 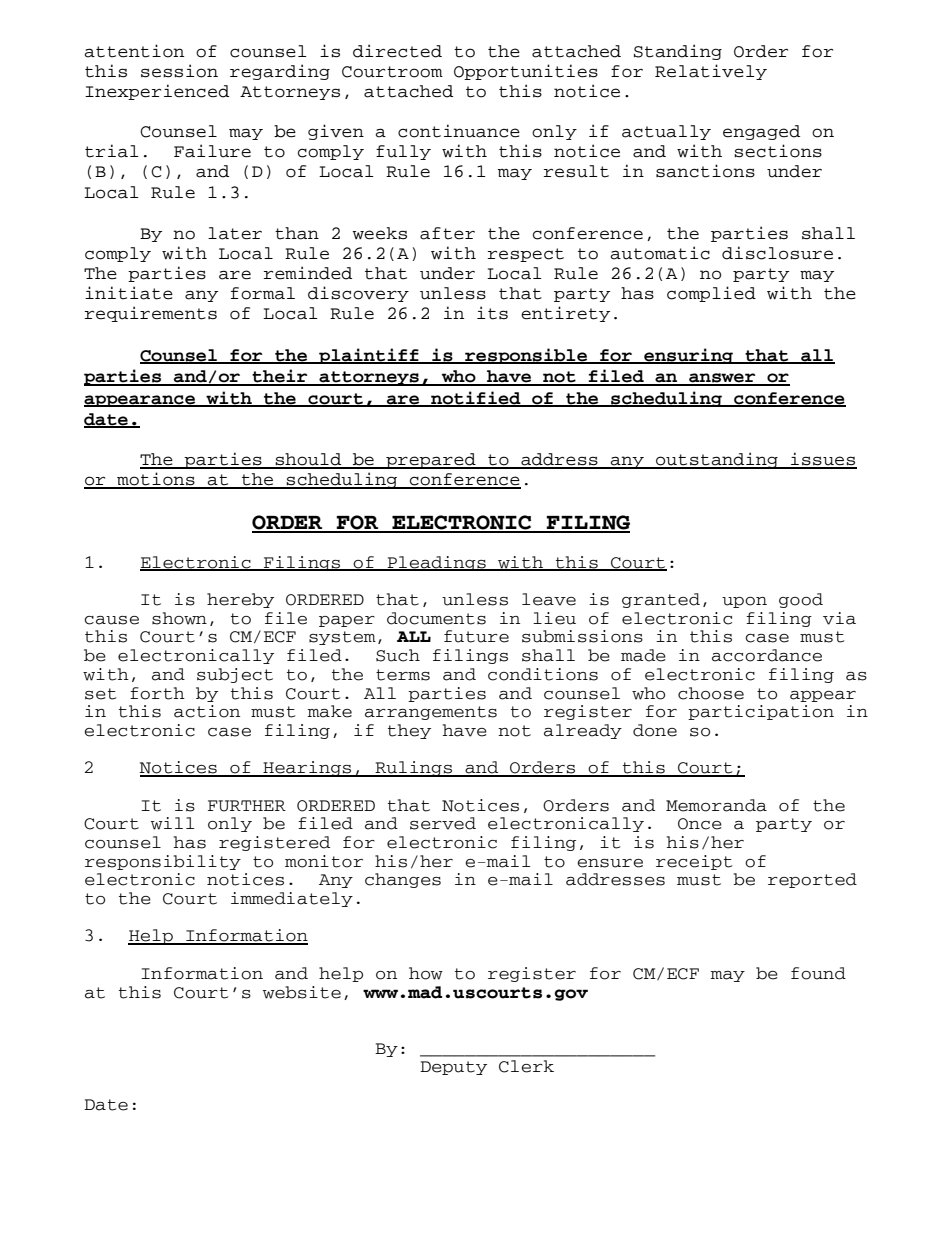 What do you see at coordinates (744, 602) in the screenshot?
I see `upon` at bounding box center [744, 602].
